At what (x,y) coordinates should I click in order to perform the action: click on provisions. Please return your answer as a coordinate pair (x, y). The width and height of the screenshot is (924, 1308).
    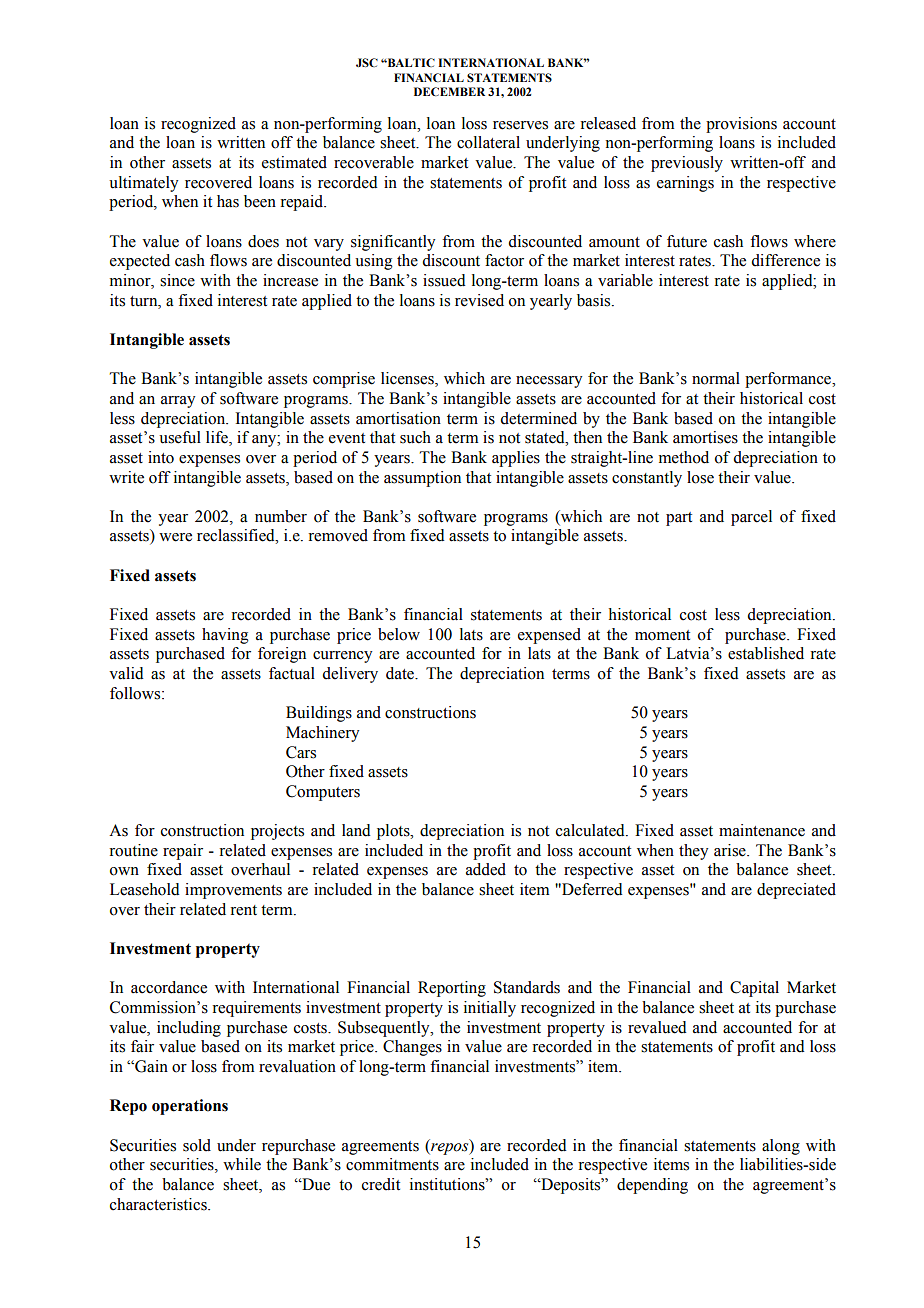
    Looking at the image, I should click on (741, 125).
